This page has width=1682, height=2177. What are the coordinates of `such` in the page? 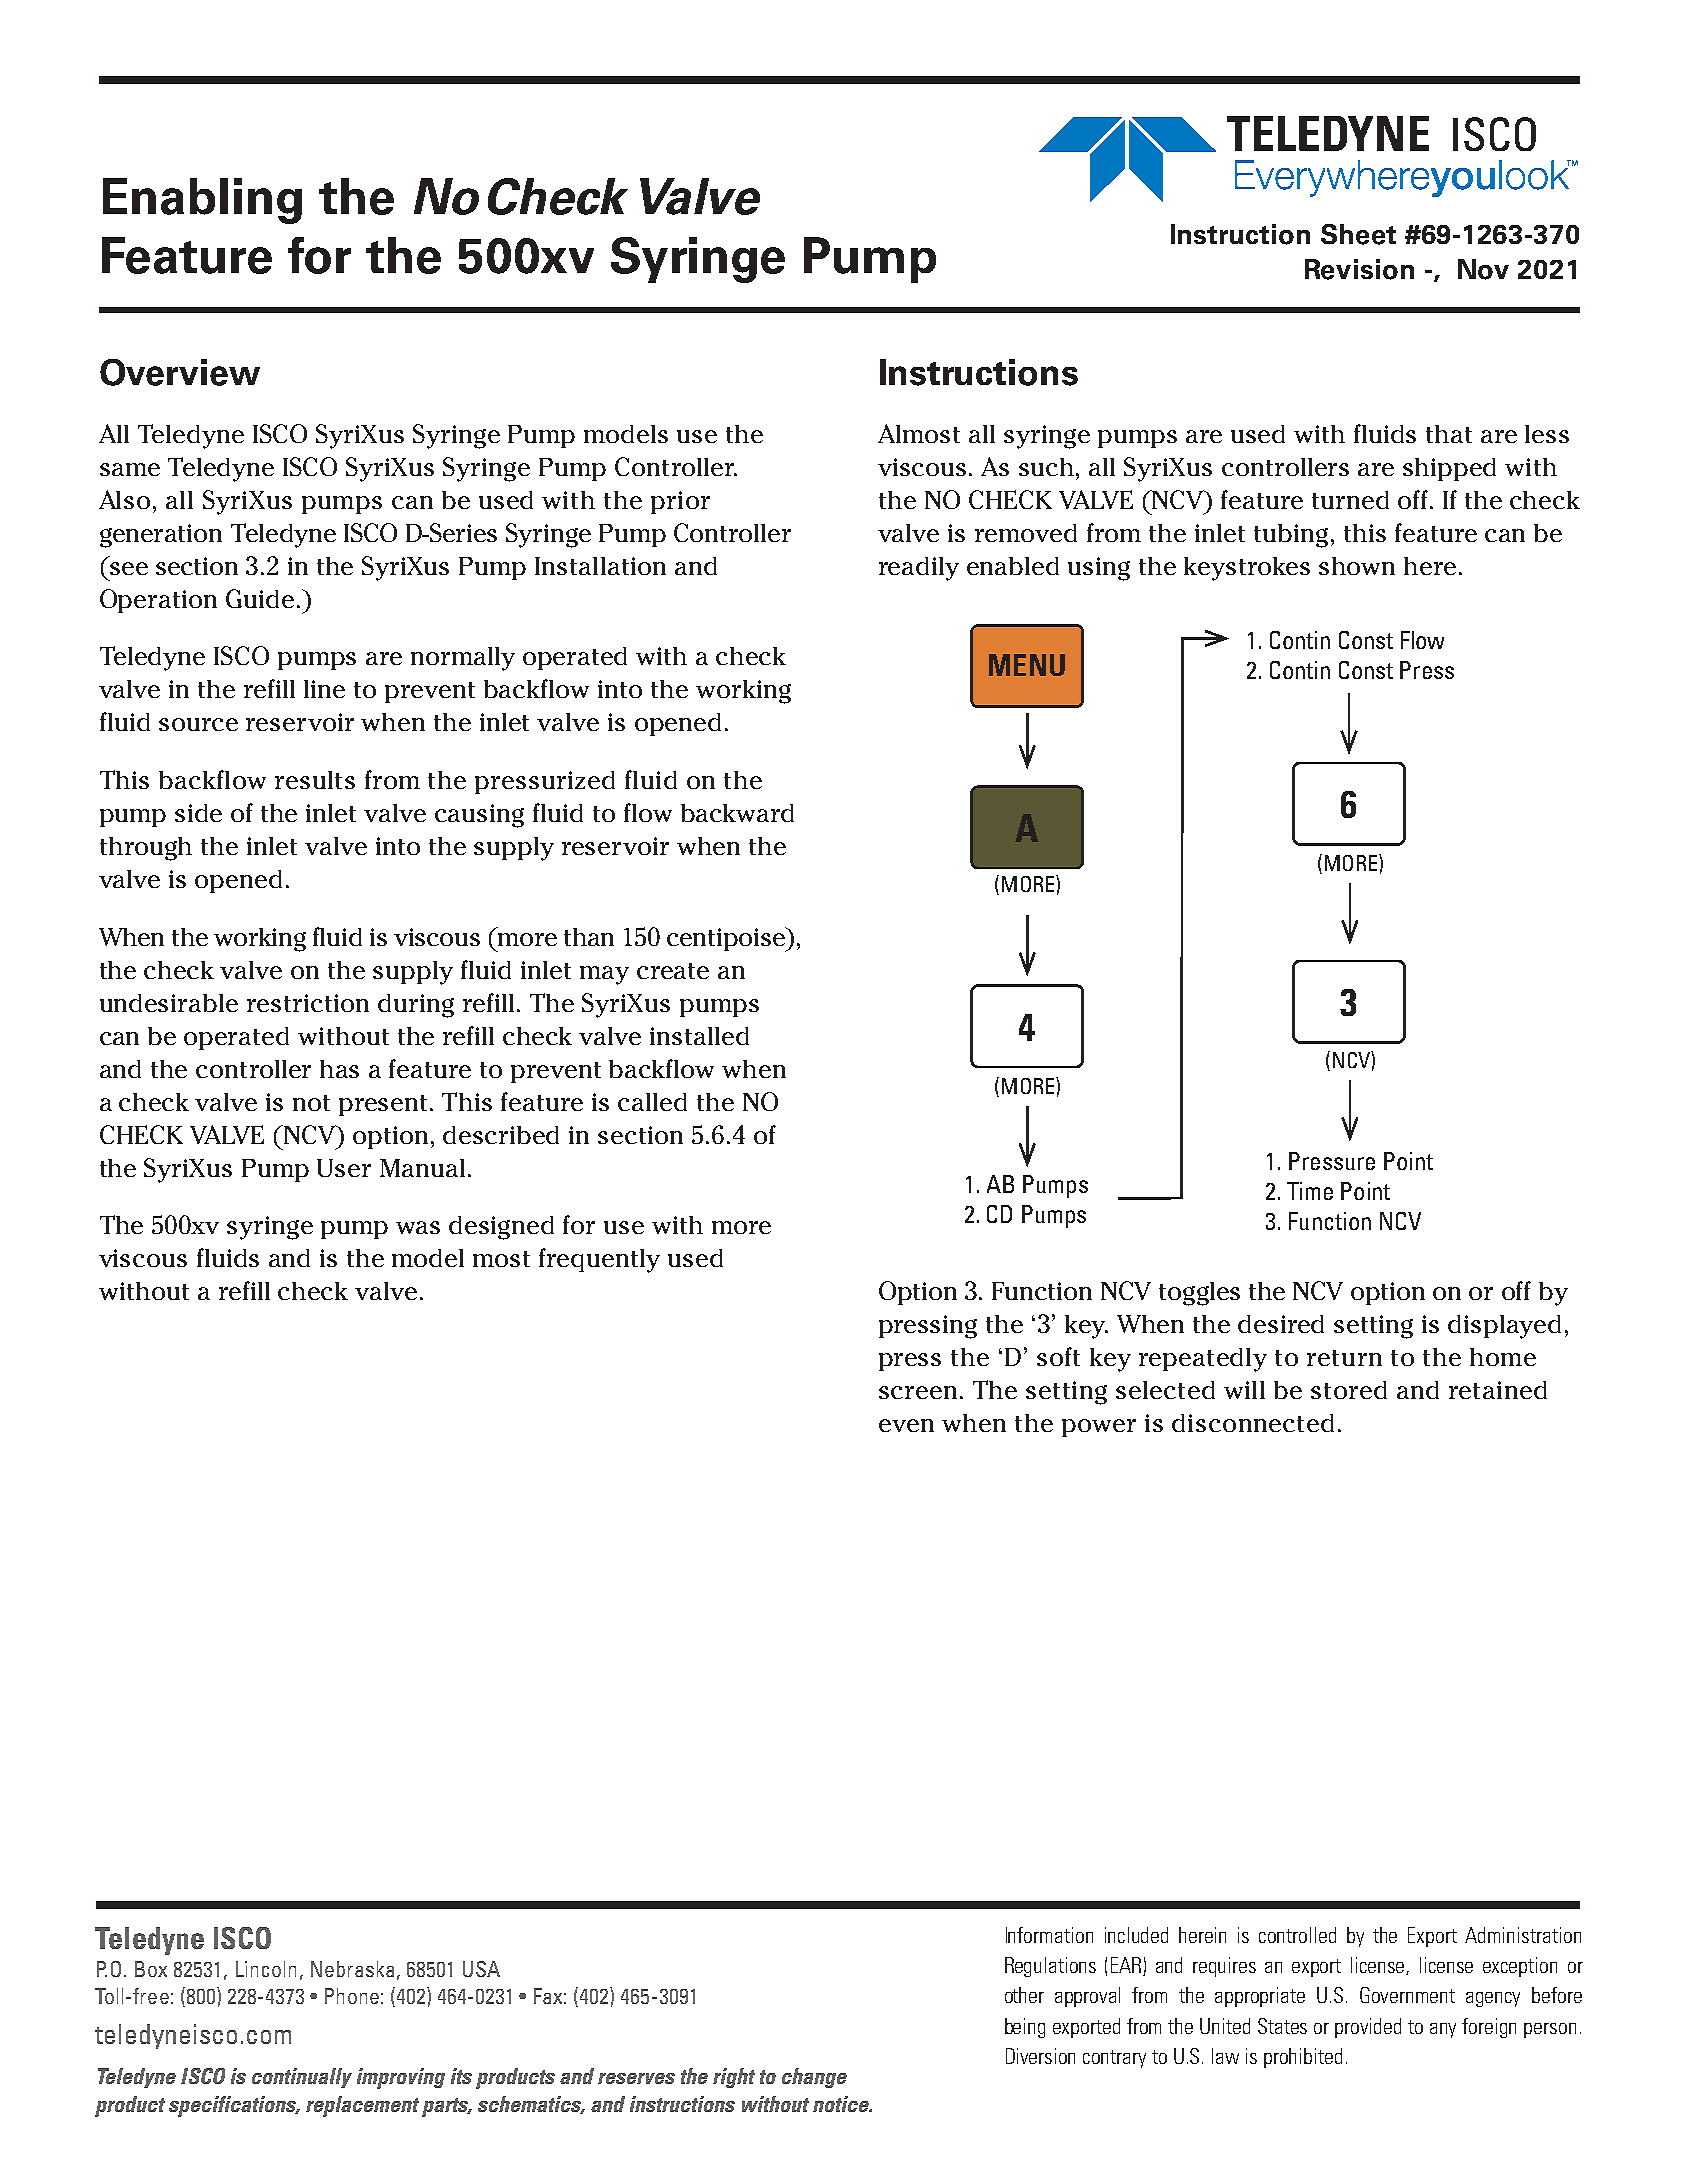 It's located at (1048, 467).
